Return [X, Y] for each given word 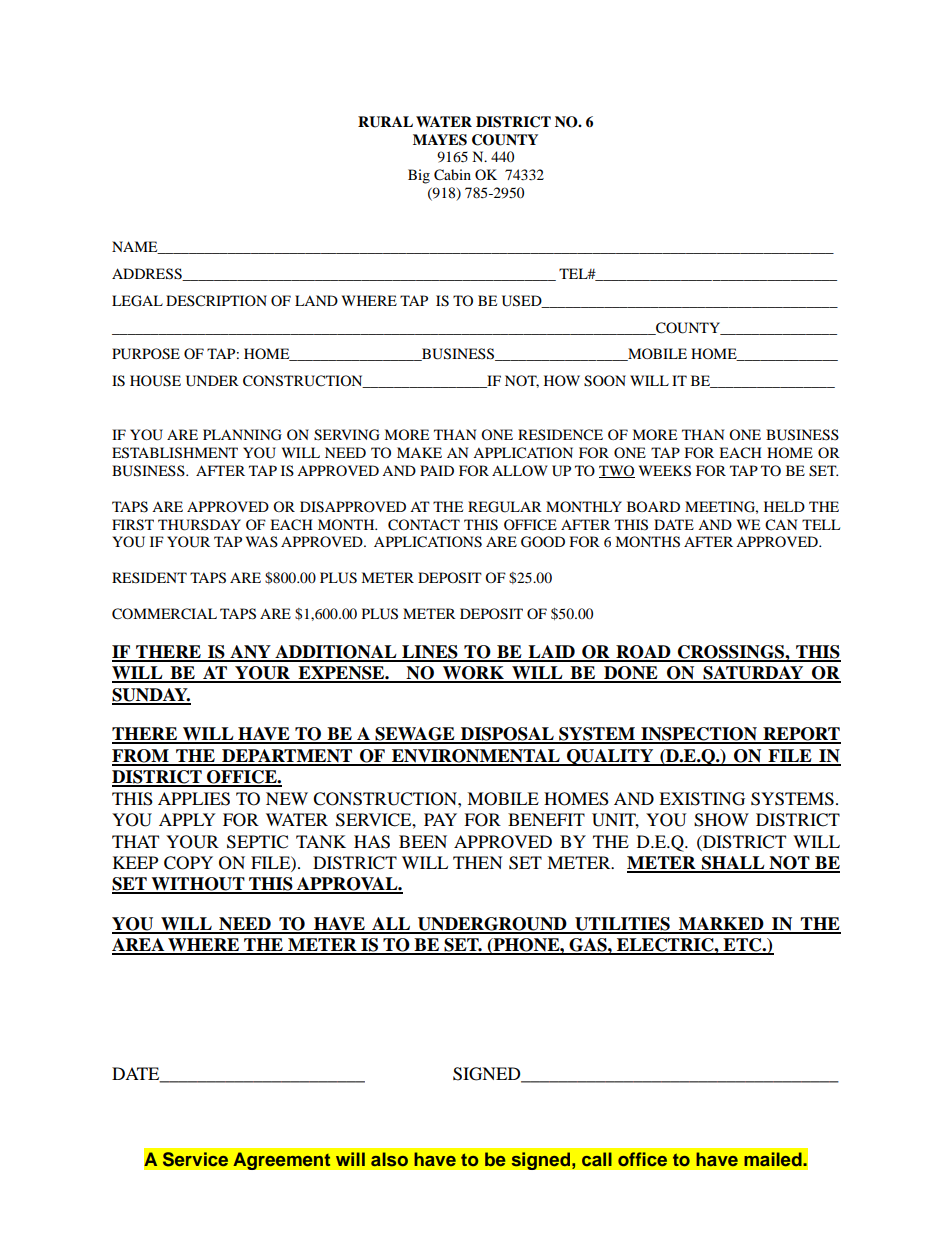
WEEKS [665, 471]
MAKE [419, 452]
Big [419, 176]
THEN [478, 862]
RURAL [385, 122]
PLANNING [242, 435]
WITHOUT [198, 885]
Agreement [282, 1161]
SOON [605, 381]
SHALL [733, 864]
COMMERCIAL [164, 614]
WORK [473, 674]
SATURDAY [753, 674]
